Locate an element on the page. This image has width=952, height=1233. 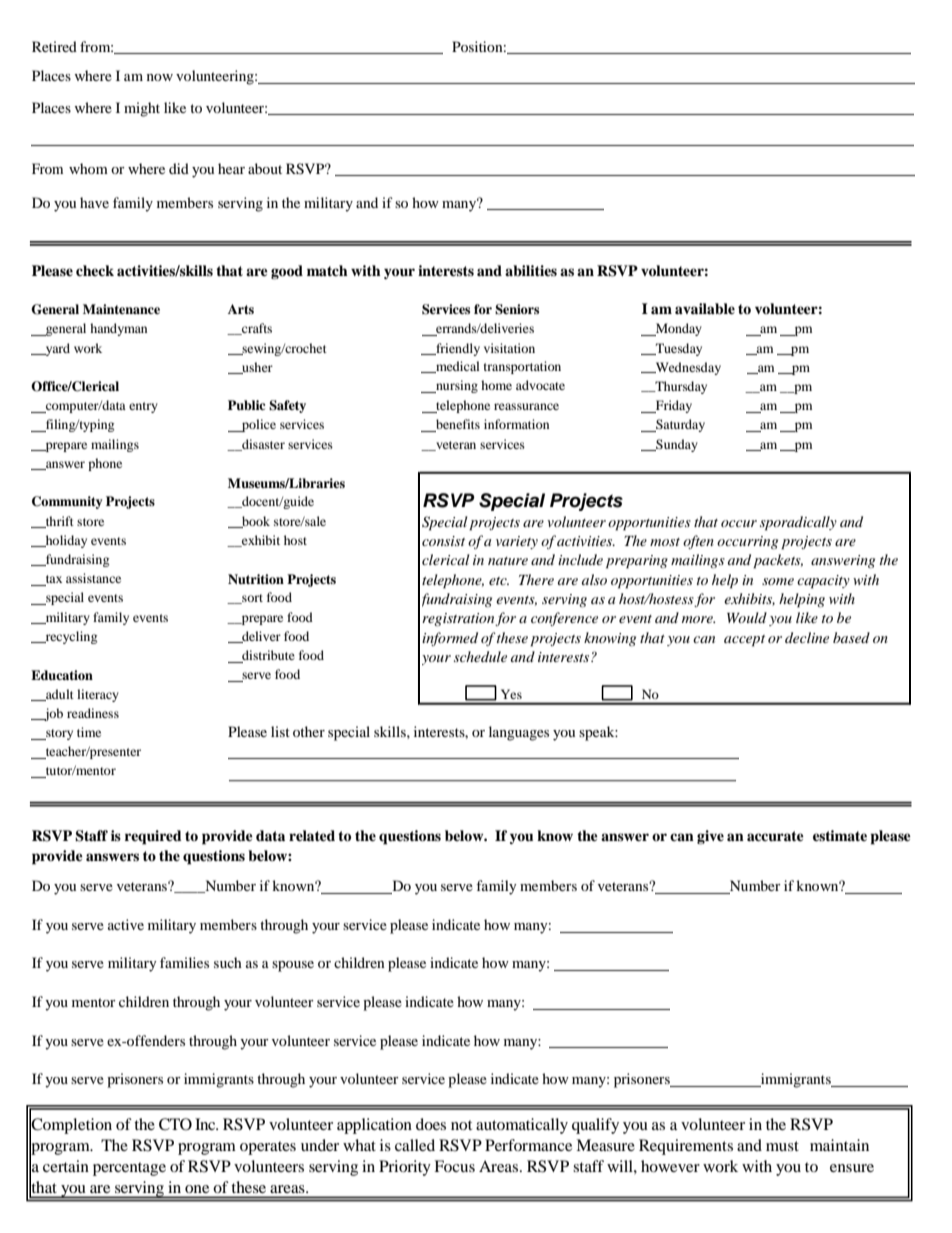
about is located at coordinates (265, 168).
